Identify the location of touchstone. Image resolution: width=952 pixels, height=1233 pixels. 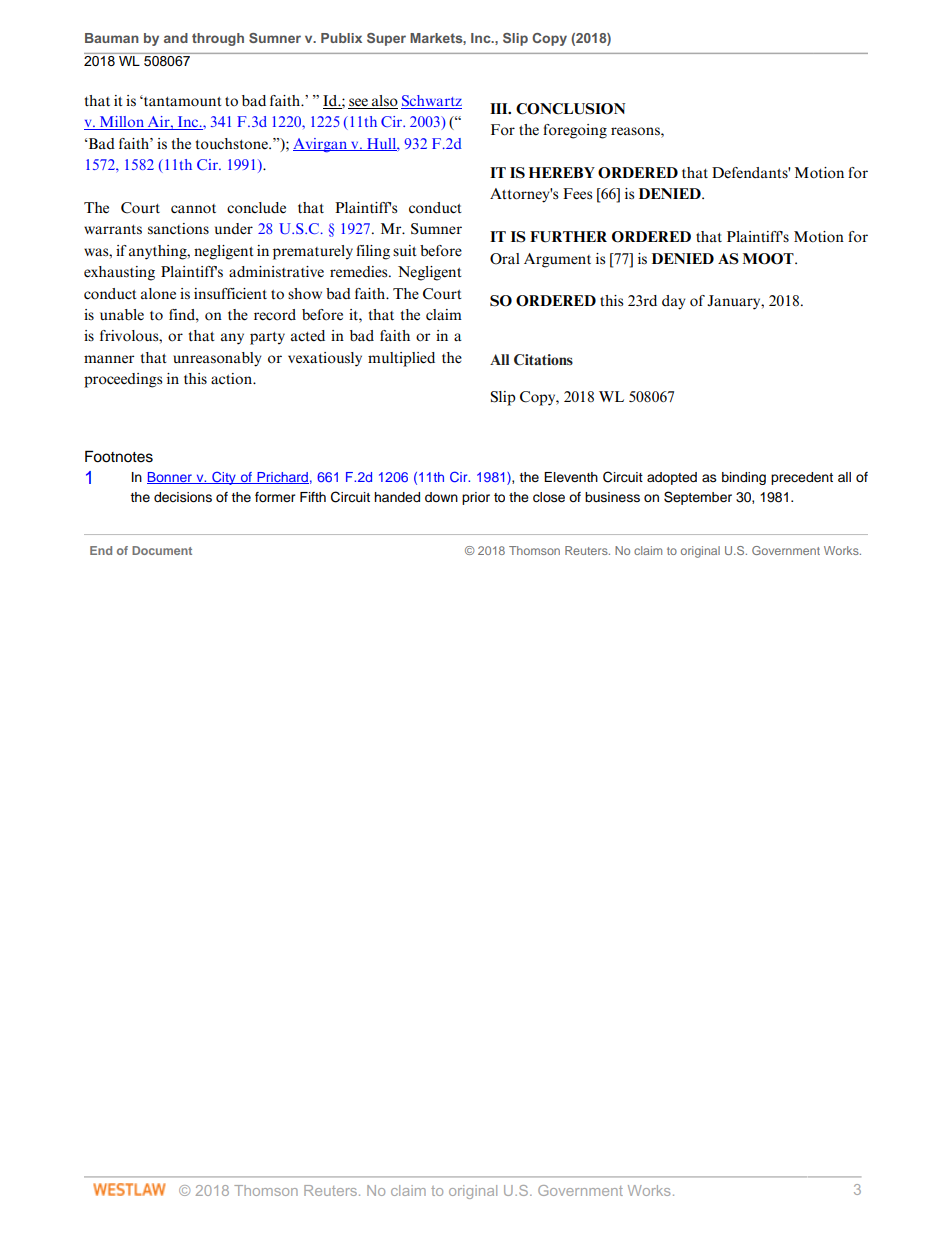
(233, 144).
